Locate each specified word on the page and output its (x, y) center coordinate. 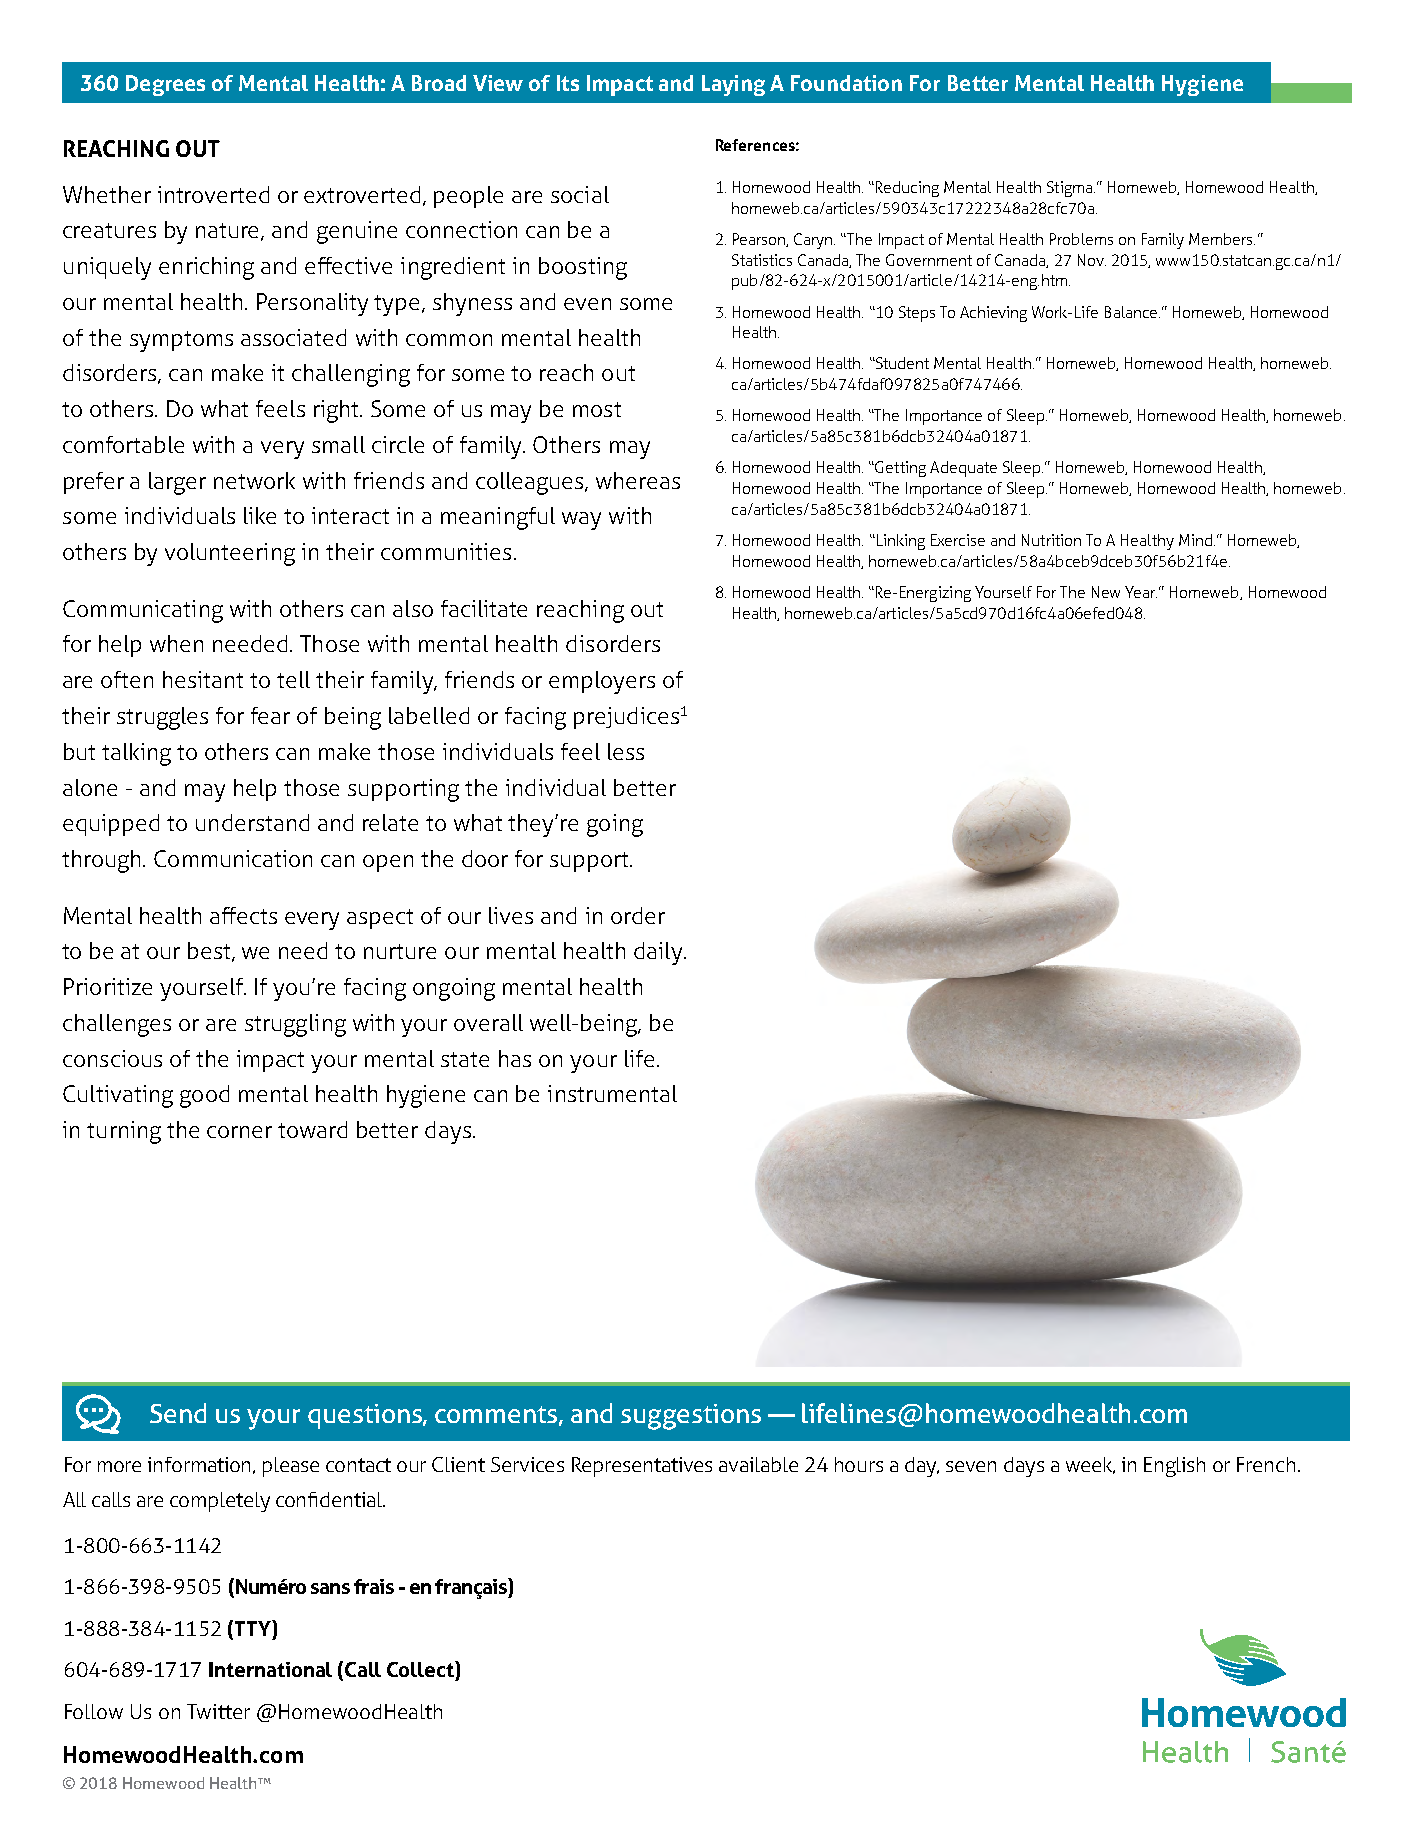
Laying (733, 85)
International (270, 1669)
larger (177, 483)
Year (1141, 592)
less (626, 751)
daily (659, 953)
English (1174, 1467)
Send (178, 1413)
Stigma (1071, 189)
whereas (638, 480)
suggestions (691, 1417)
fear (270, 715)
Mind (1195, 540)
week (1090, 1465)
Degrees (165, 85)
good (204, 1096)
